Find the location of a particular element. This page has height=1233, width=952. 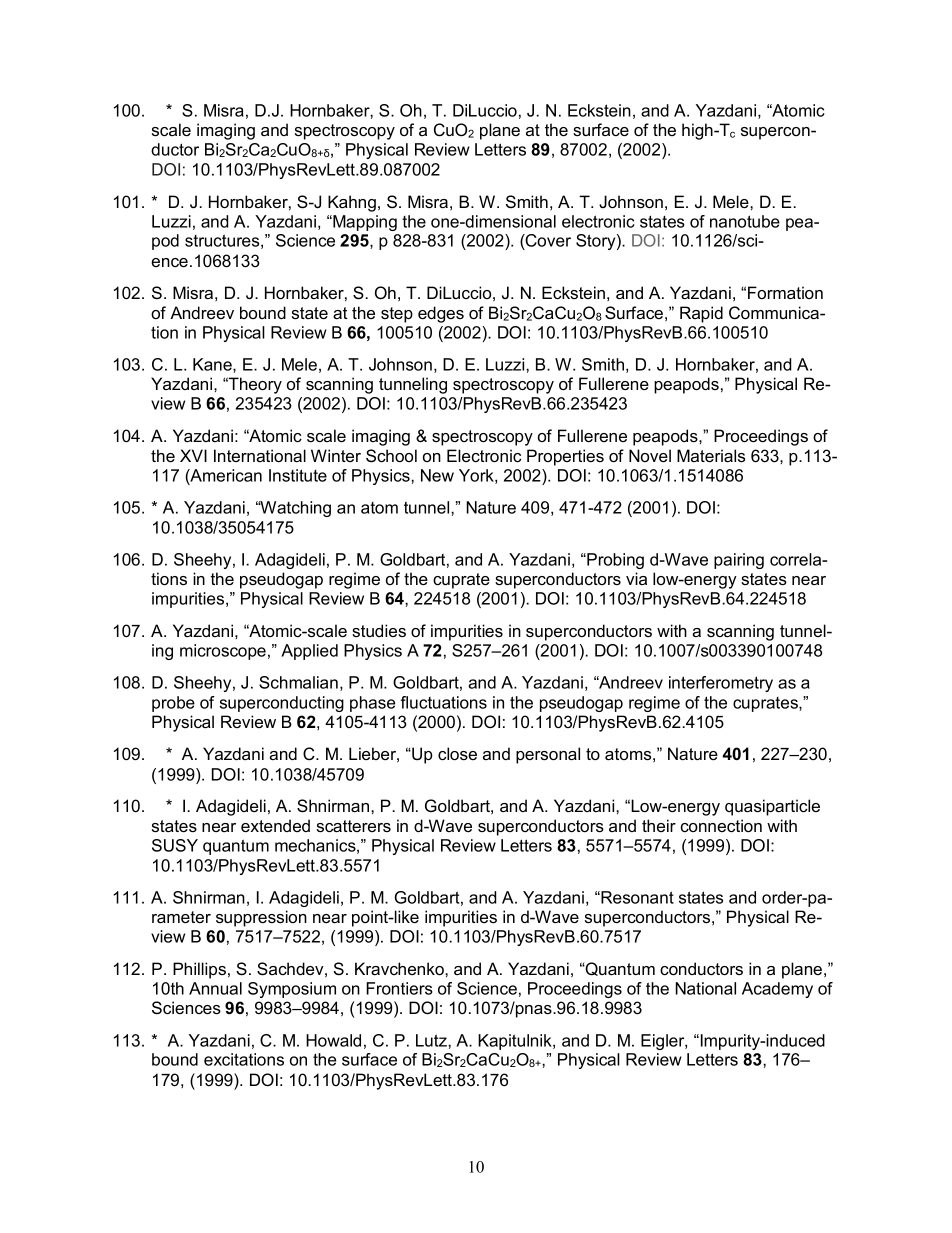

studies is located at coordinates (379, 630).
